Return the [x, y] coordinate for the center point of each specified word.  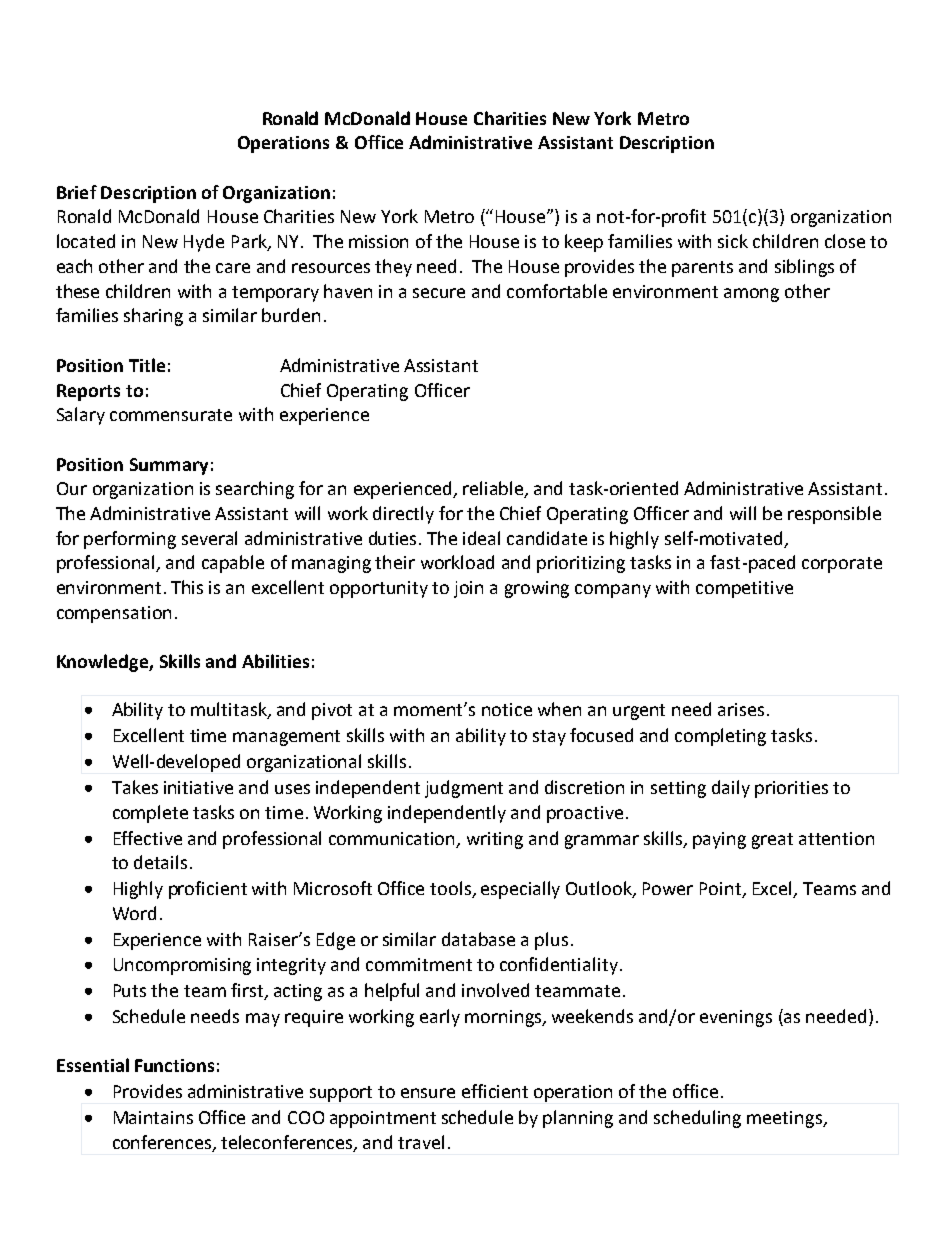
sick [733, 241]
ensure [428, 1093]
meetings [785, 1119]
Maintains [153, 1117]
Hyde [204, 243]
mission [378, 241]
